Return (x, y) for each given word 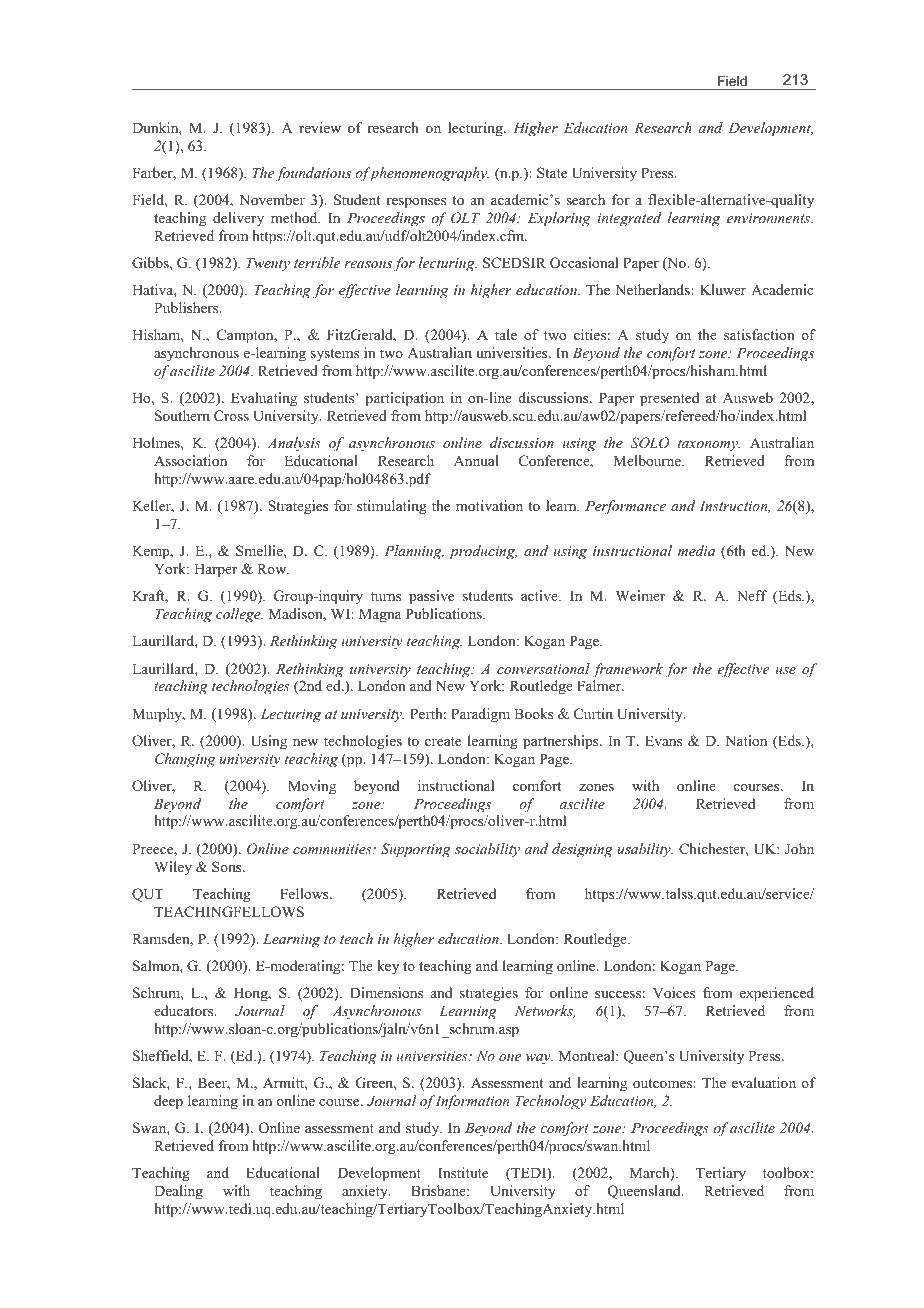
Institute (463, 1172)
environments (770, 218)
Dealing (178, 1192)
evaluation (764, 1082)
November (272, 199)
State (552, 172)
